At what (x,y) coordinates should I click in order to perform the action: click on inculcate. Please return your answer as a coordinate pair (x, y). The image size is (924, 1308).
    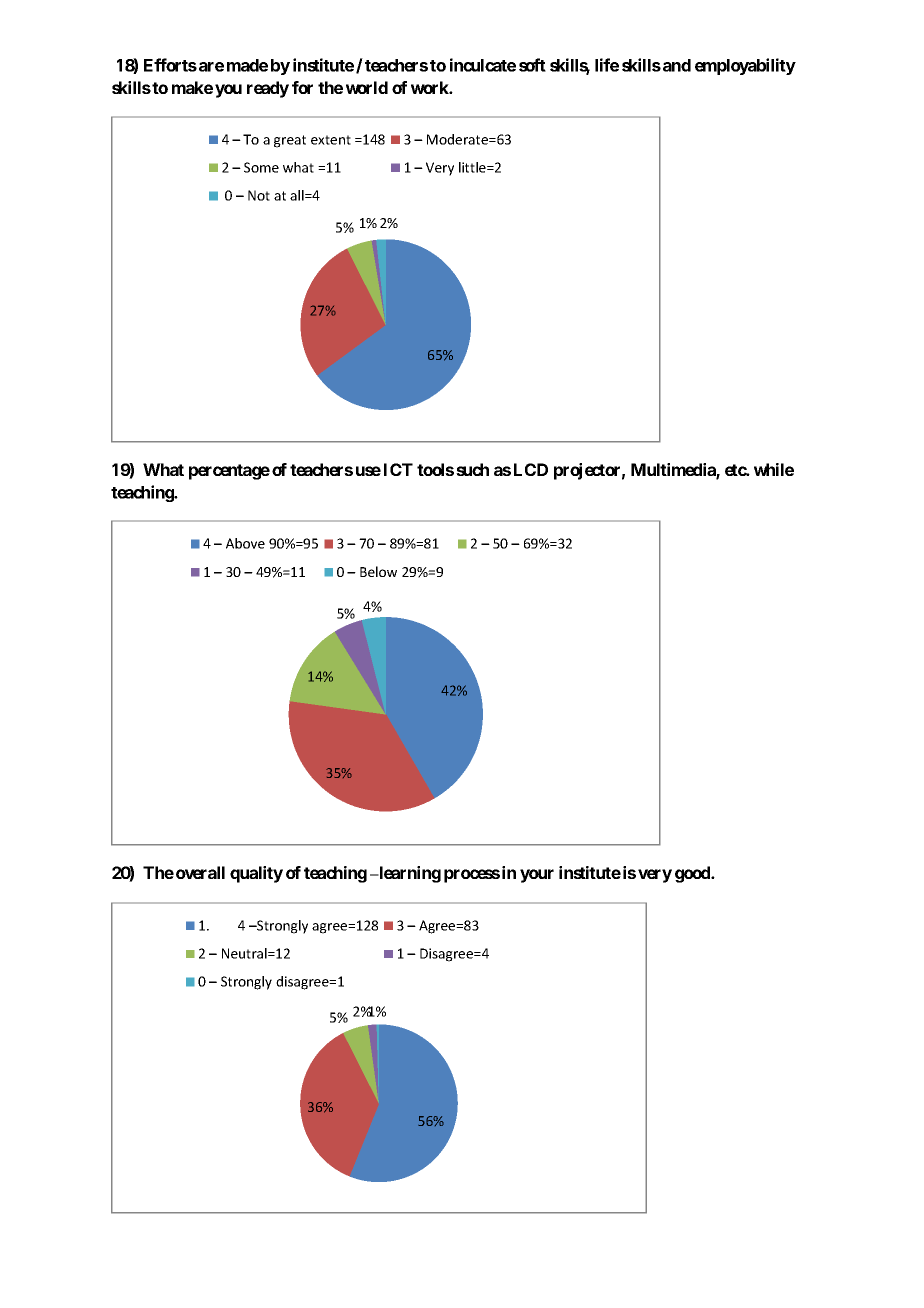
    Looking at the image, I should click on (483, 65).
